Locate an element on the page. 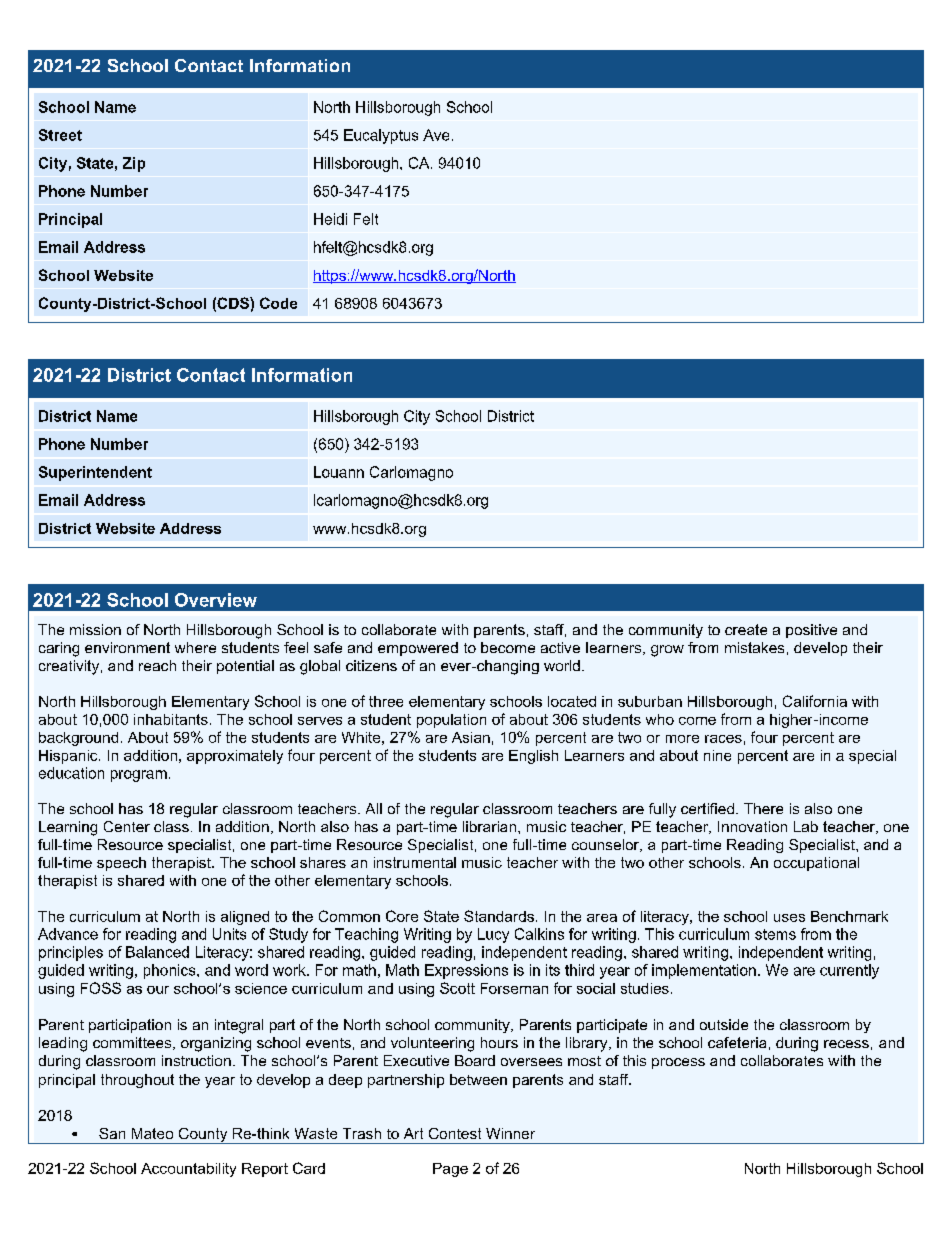 This page has height=1233, width=952. Zip is located at coordinates (134, 164).
